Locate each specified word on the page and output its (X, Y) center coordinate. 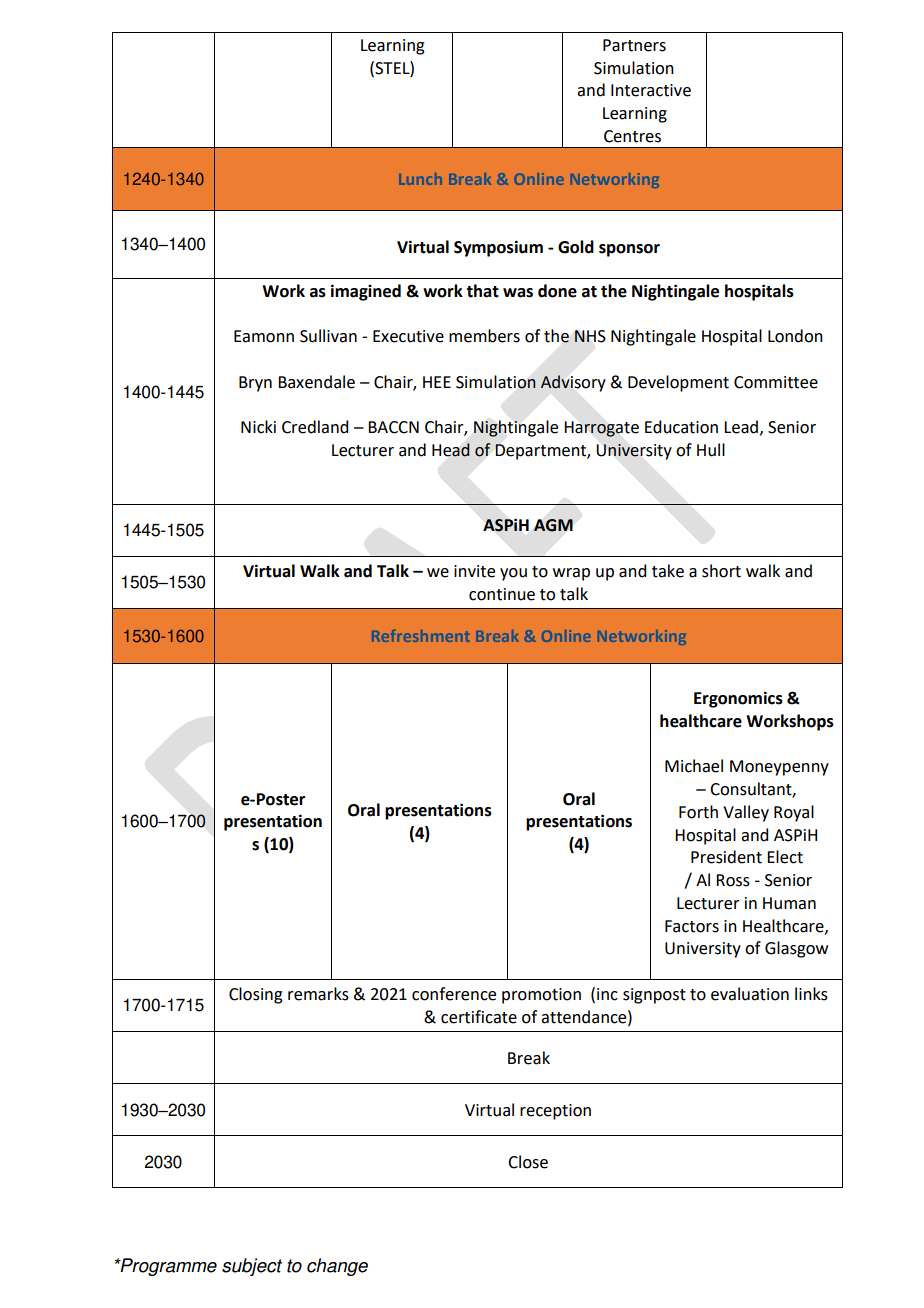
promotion (541, 996)
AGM (553, 525)
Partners (634, 45)
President (726, 857)
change (337, 1267)
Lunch (420, 179)
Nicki (258, 427)
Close (528, 1162)
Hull (711, 450)
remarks (318, 994)
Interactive (651, 90)
